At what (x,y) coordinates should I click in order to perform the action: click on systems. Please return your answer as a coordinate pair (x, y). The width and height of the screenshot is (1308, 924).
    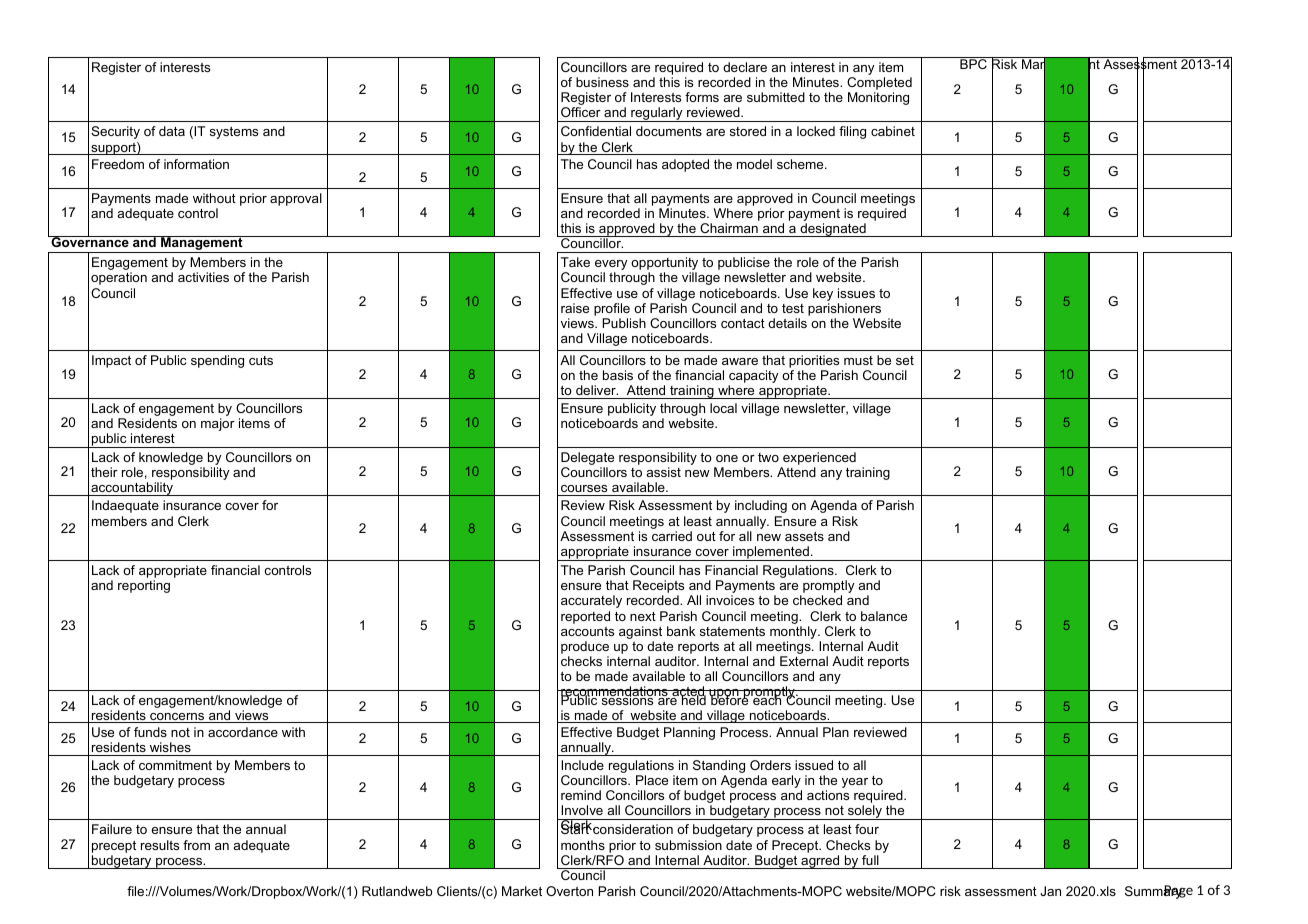
    Looking at the image, I should click on (234, 133).
